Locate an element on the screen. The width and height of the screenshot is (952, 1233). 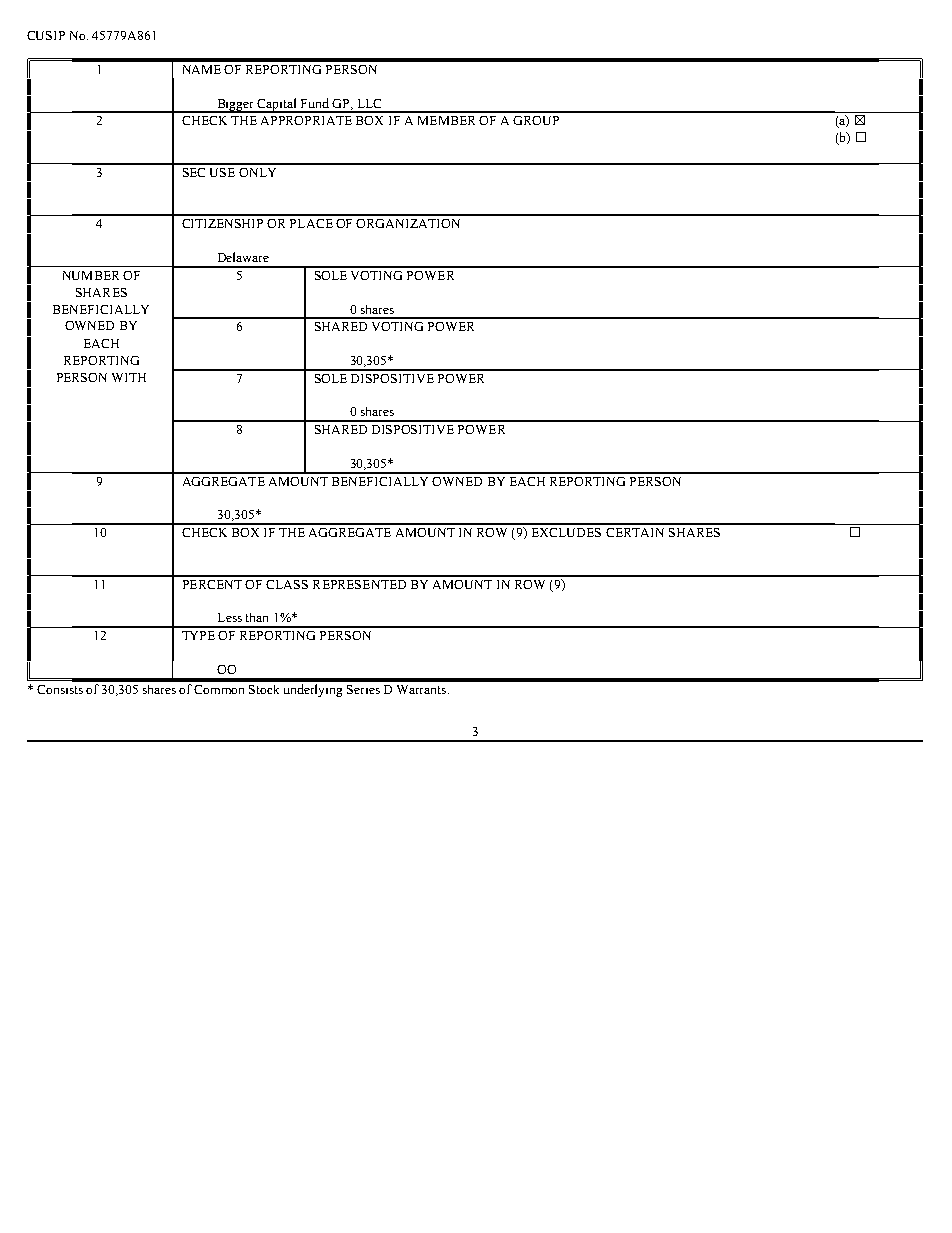
NUMBER is located at coordinates (91, 275).
